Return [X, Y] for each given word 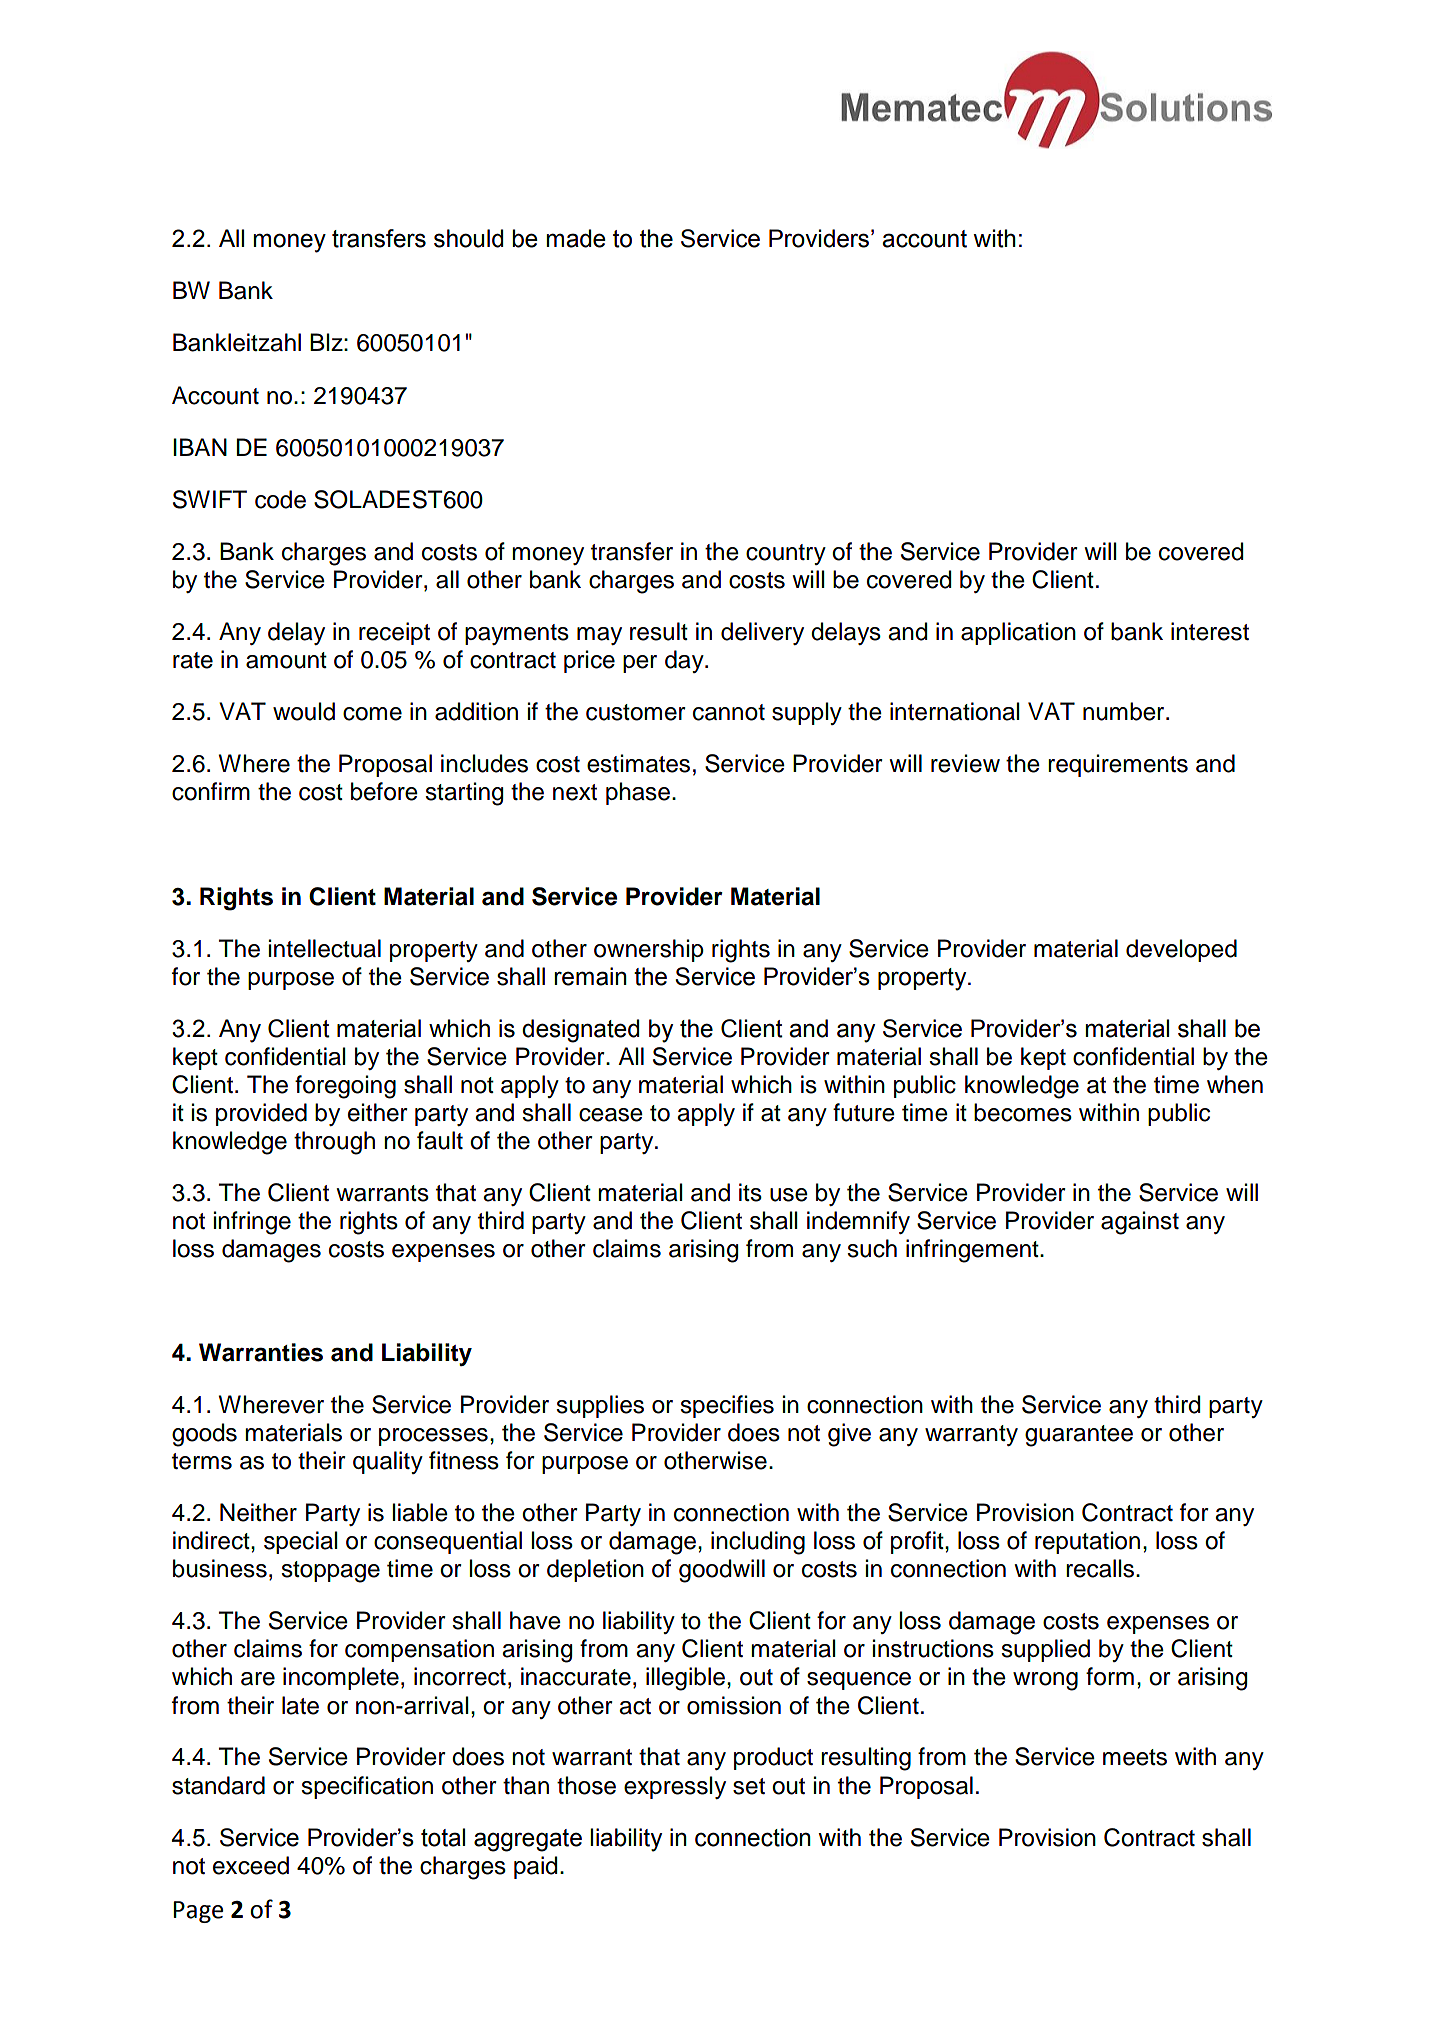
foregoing [345, 1087]
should [468, 238]
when [1235, 1084]
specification [367, 1787]
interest [1210, 631]
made [576, 238]
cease [611, 1115]
